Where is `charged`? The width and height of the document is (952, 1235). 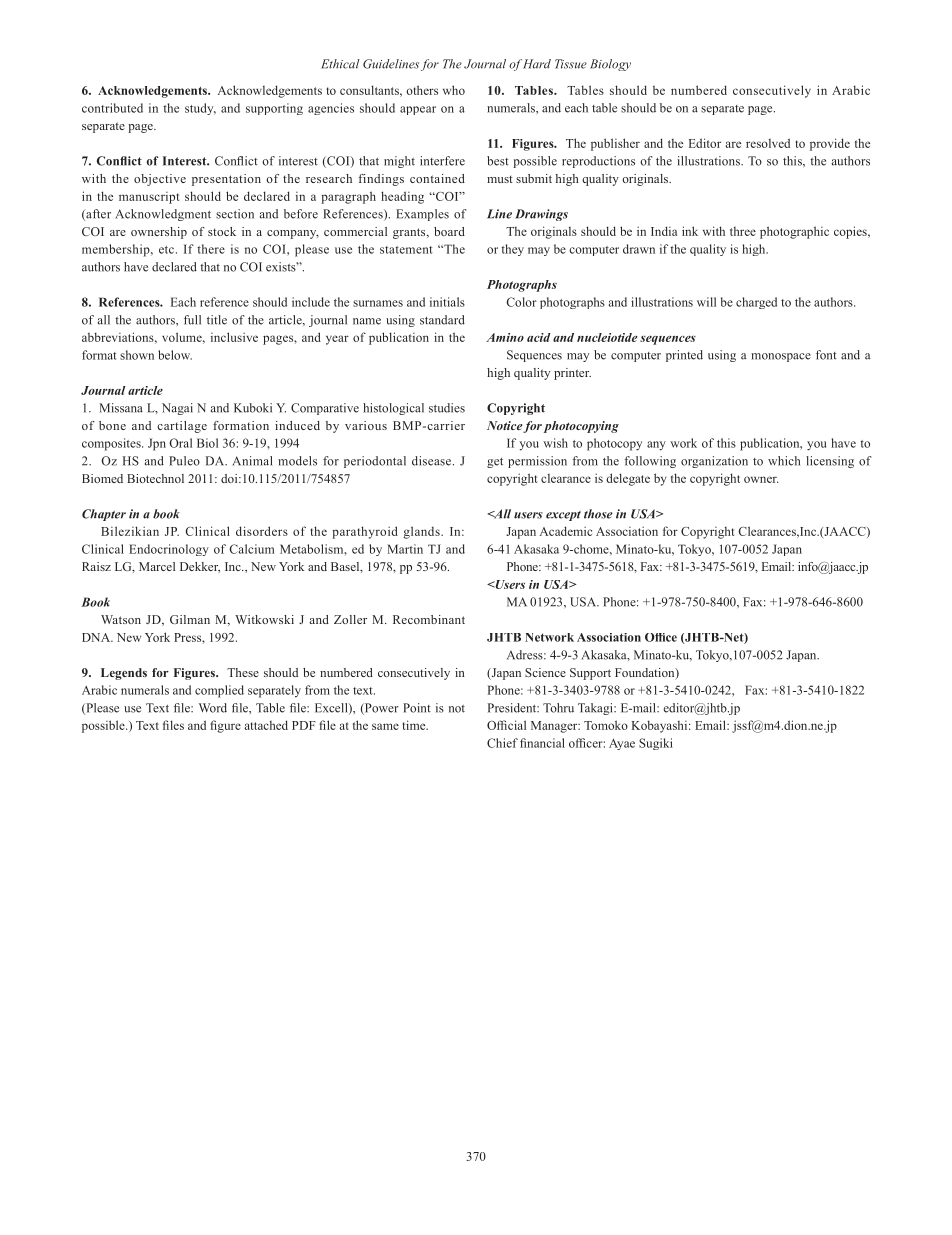 charged is located at coordinates (756, 303).
